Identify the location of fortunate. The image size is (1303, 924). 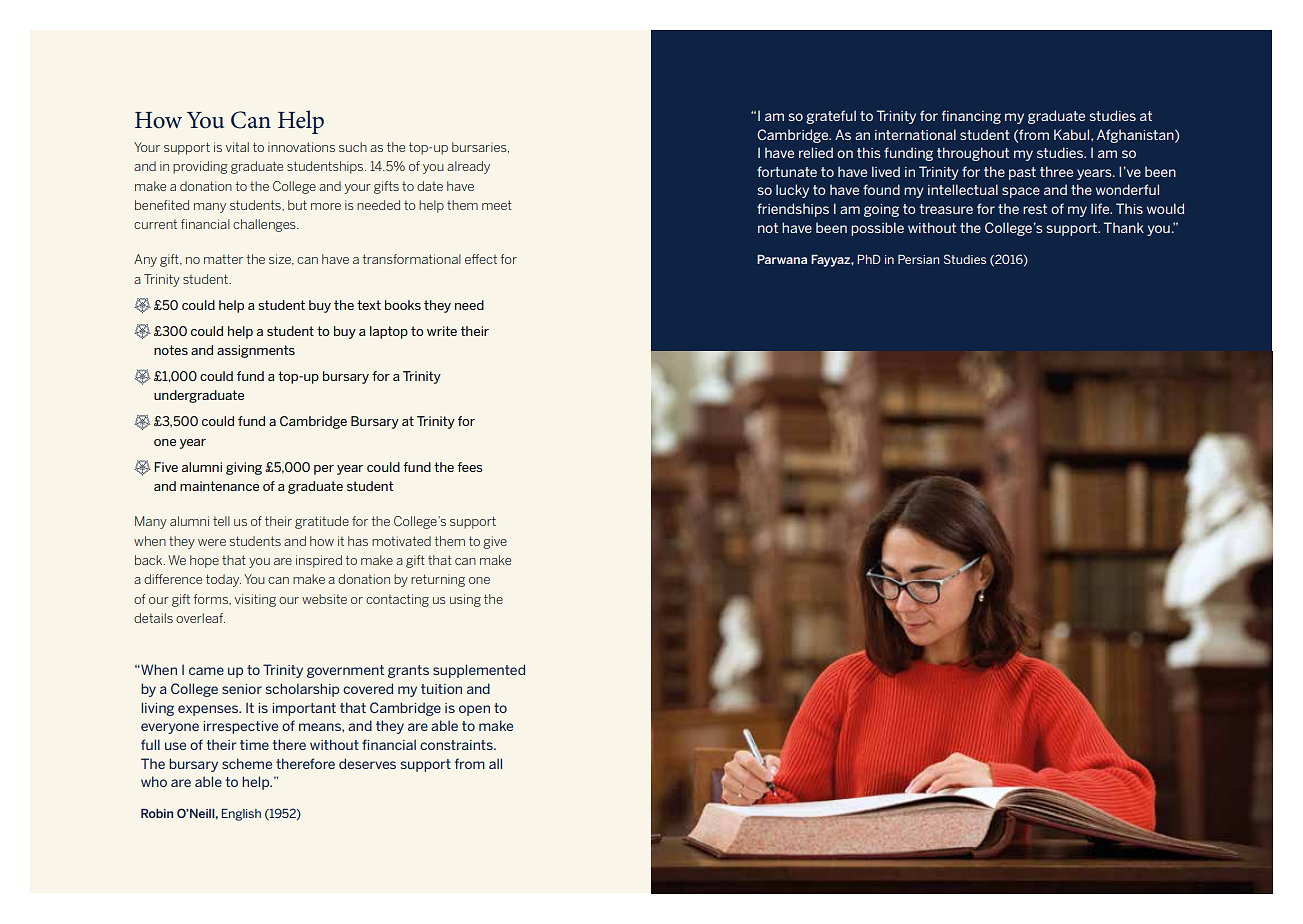
(787, 171).
